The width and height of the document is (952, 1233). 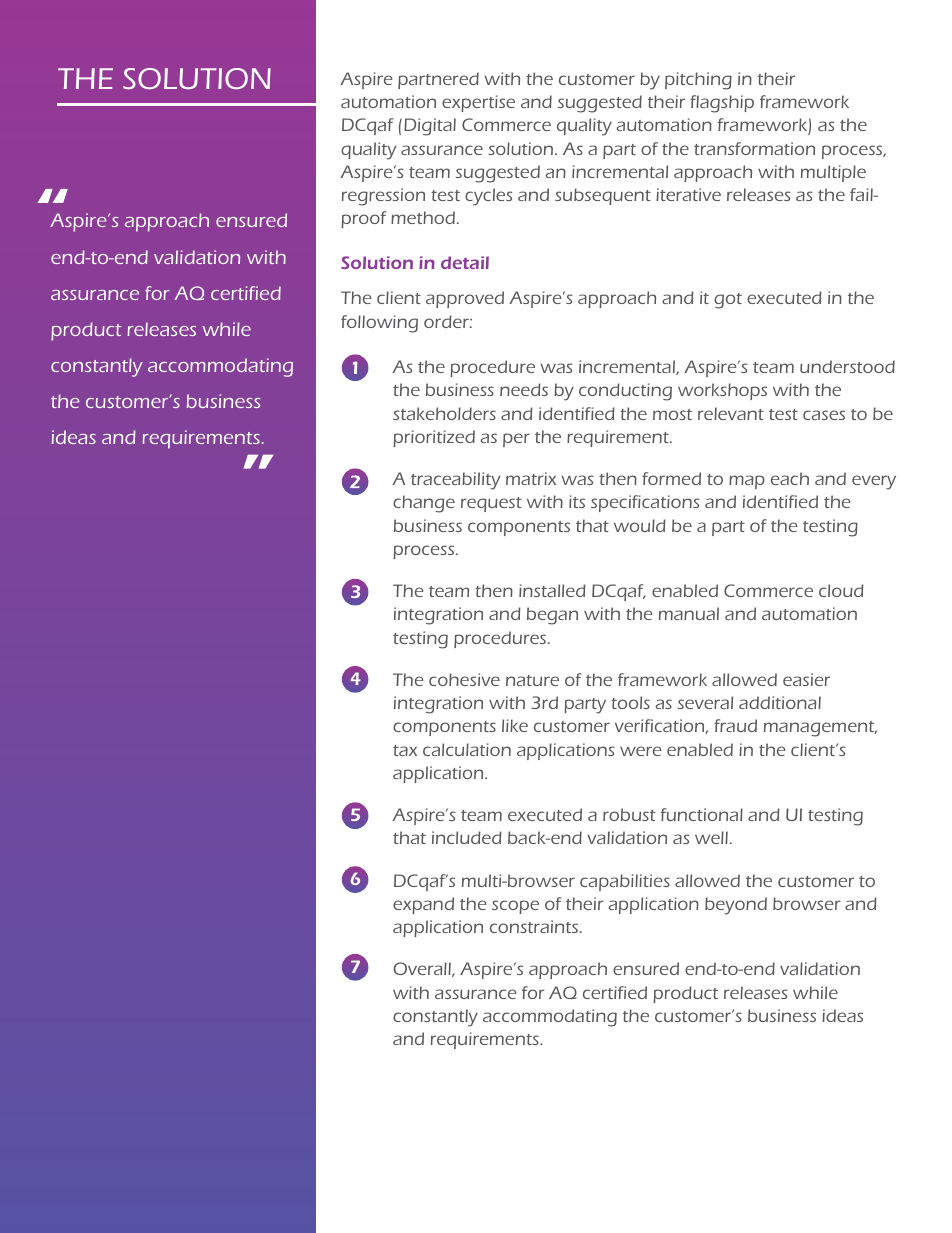 What do you see at coordinates (640, 525) in the document?
I see `would` at bounding box center [640, 525].
